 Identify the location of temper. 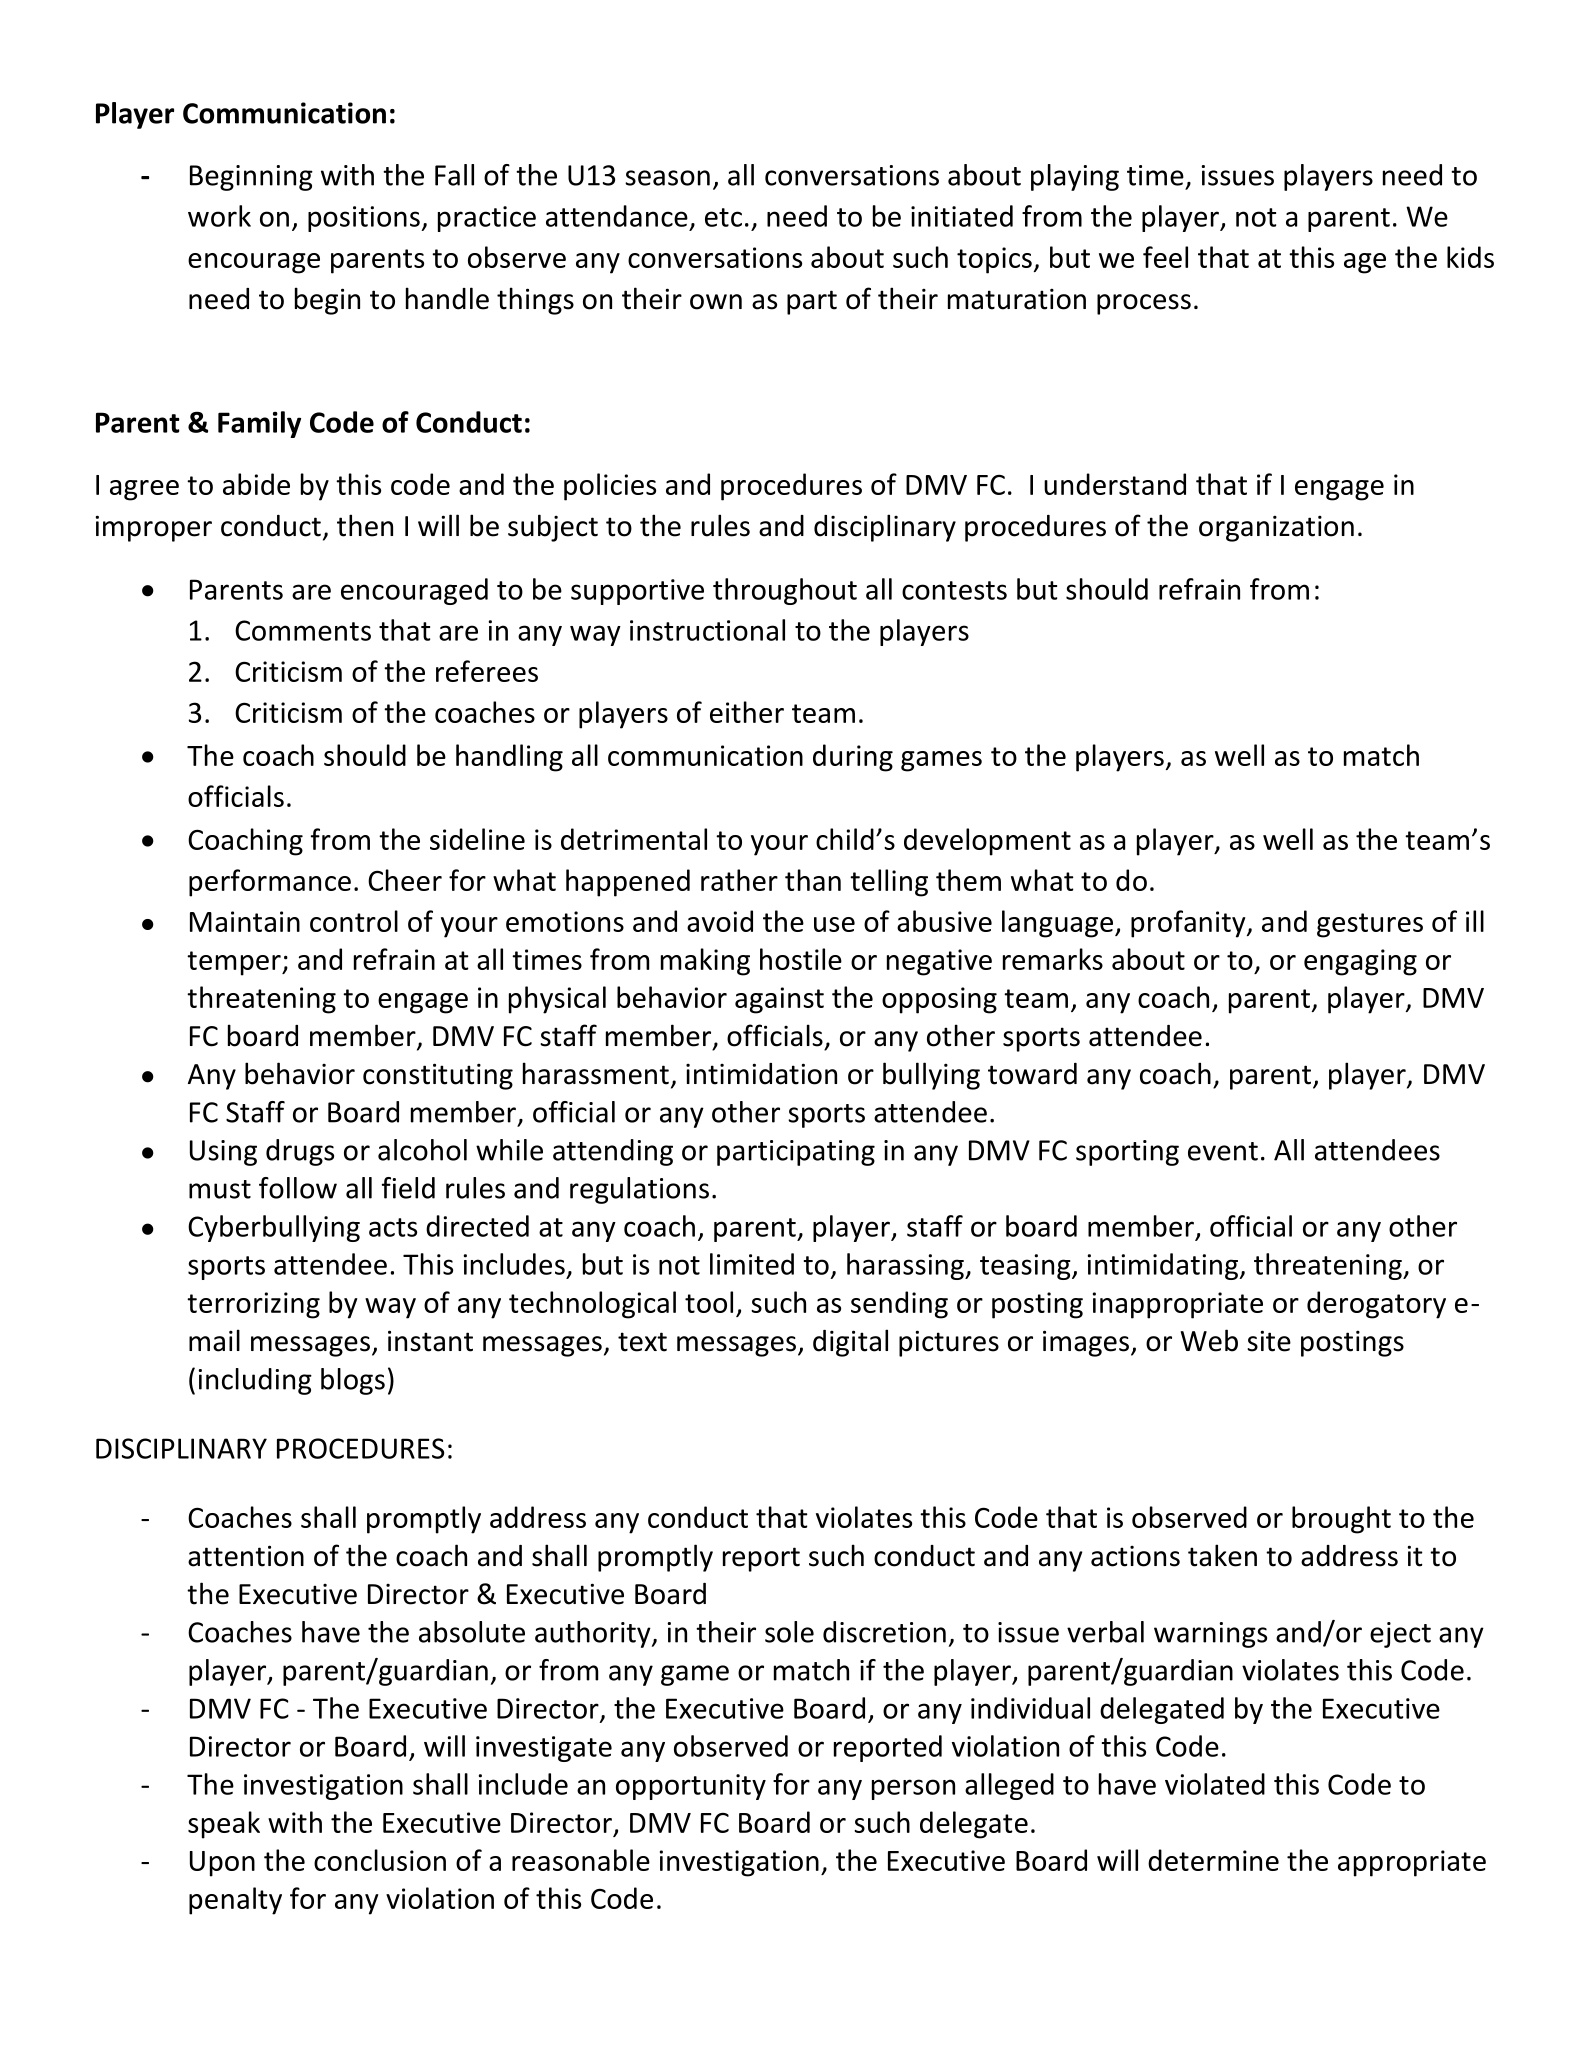
(235, 963).
